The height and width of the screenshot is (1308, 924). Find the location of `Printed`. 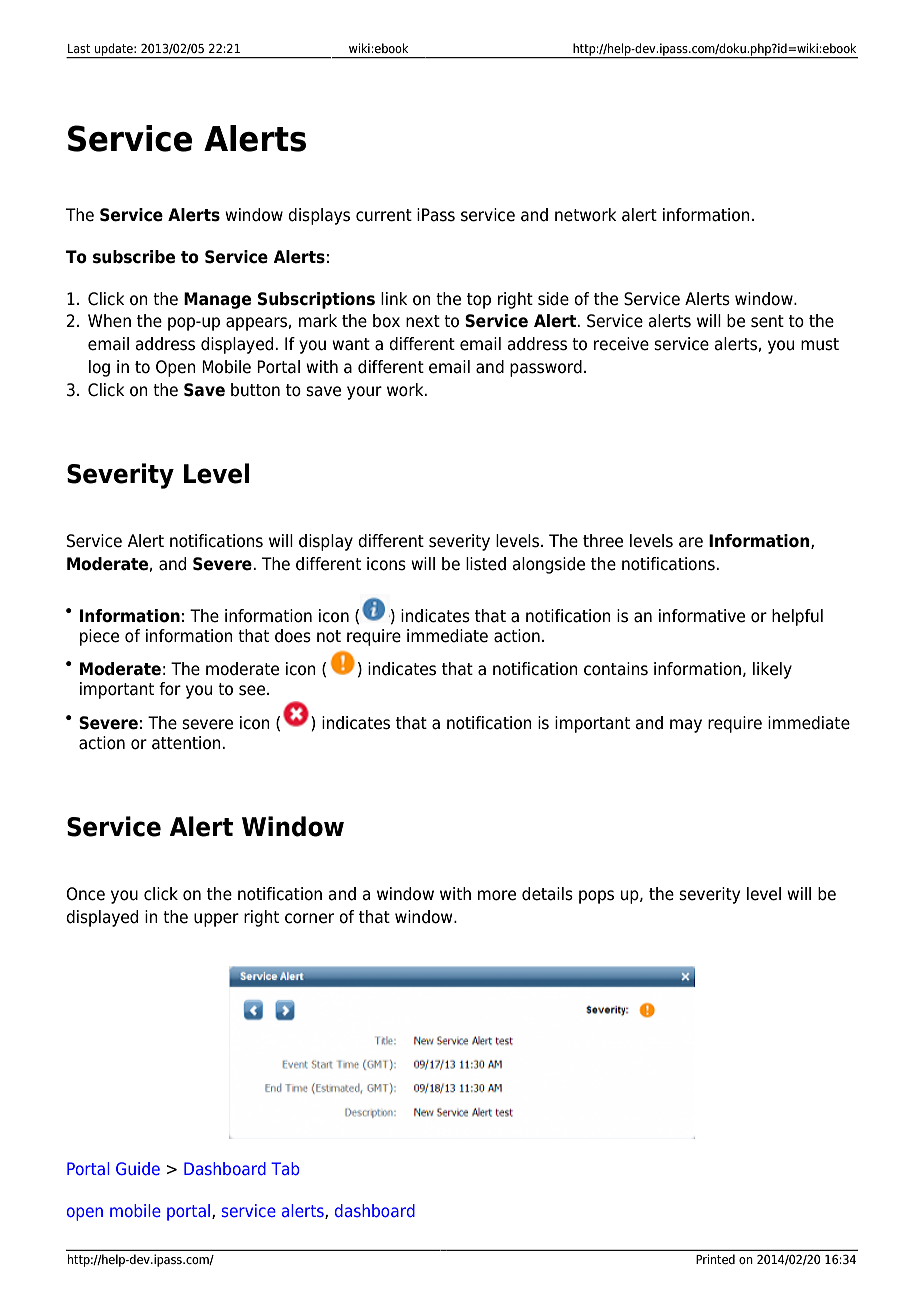

Printed is located at coordinates (715, 1259).
